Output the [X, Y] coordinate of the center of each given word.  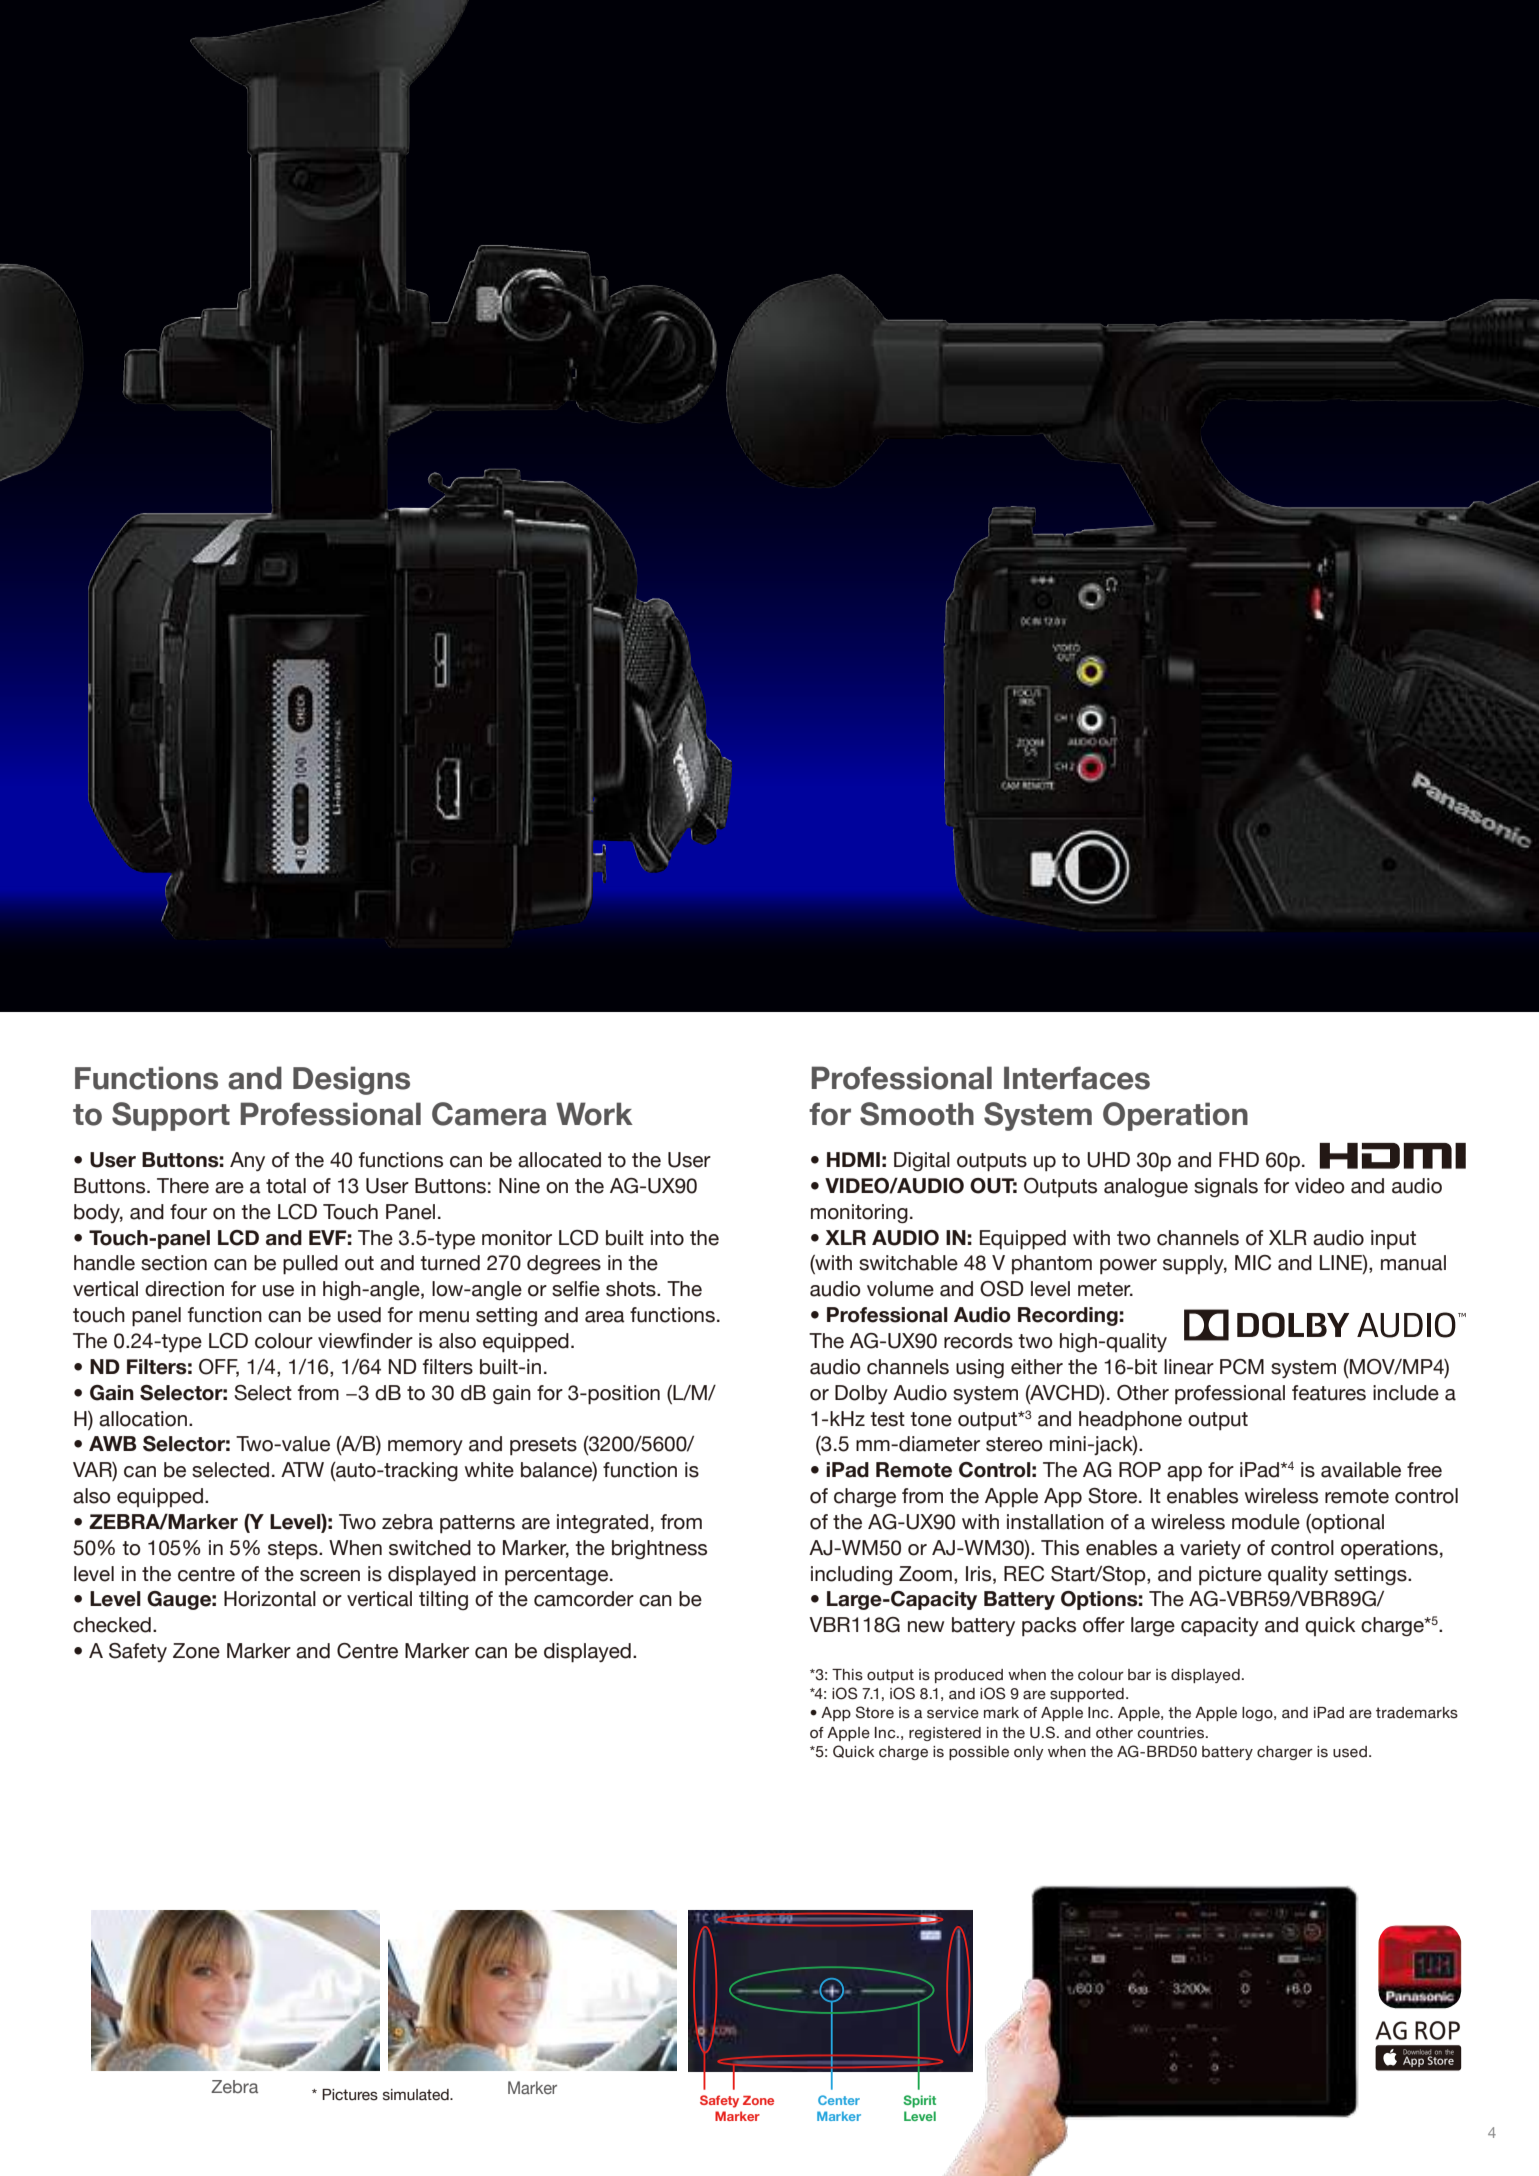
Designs [351, 1080]
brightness [659, 1549]
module [1266, 1522]
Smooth [917, 1114]
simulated [417, 2095]
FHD [1239, 1159]
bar [1139, 1675]
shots [632, 1289]
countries [1171, 1733]
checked [112, 1625]
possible [979, 1753]
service [953, 1713]
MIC [1253, 1263]
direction [184, 1289]
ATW [302, 1469]
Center [839, 2100]
